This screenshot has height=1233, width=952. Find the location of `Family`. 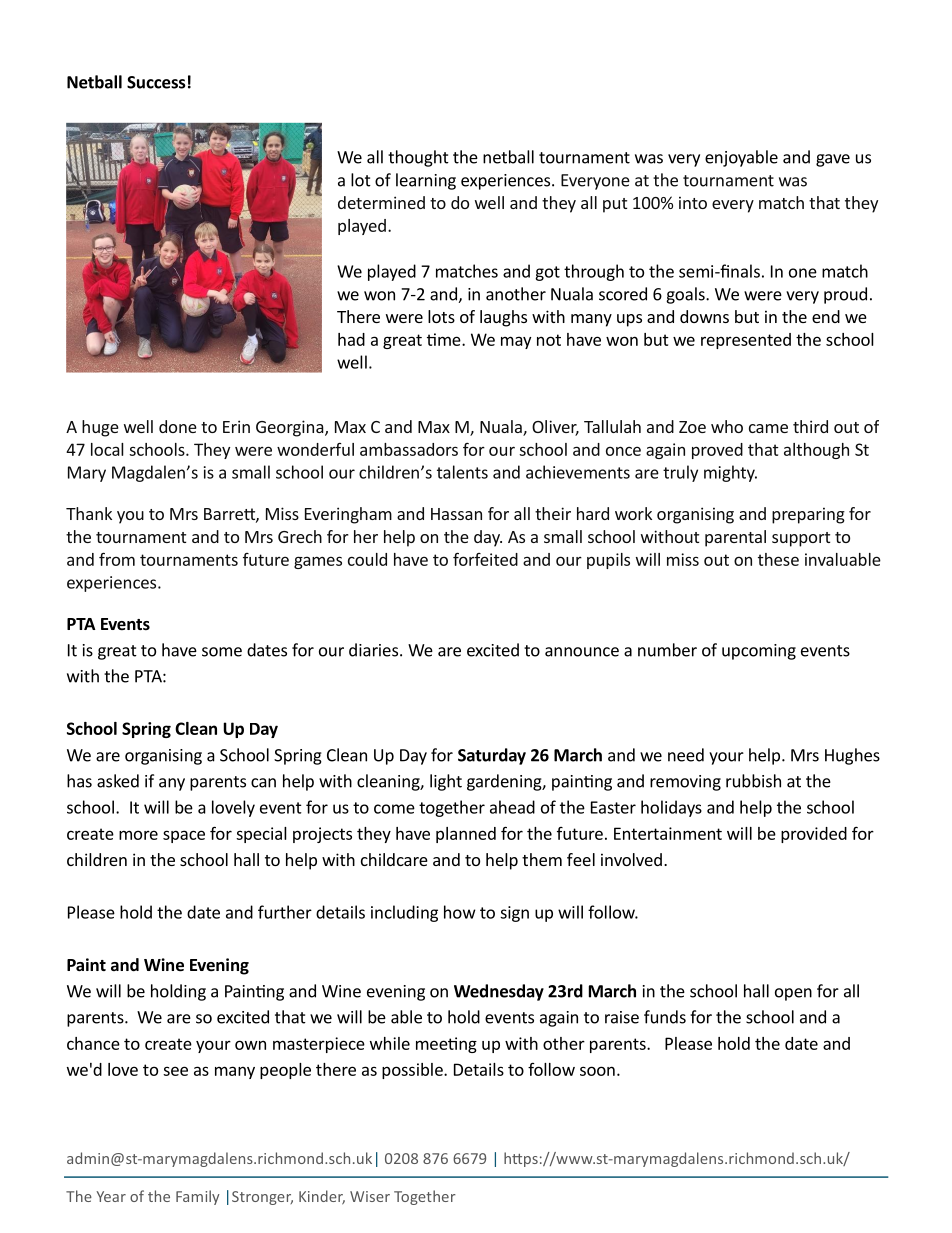

Family is located at coordinates (197, 1197).
